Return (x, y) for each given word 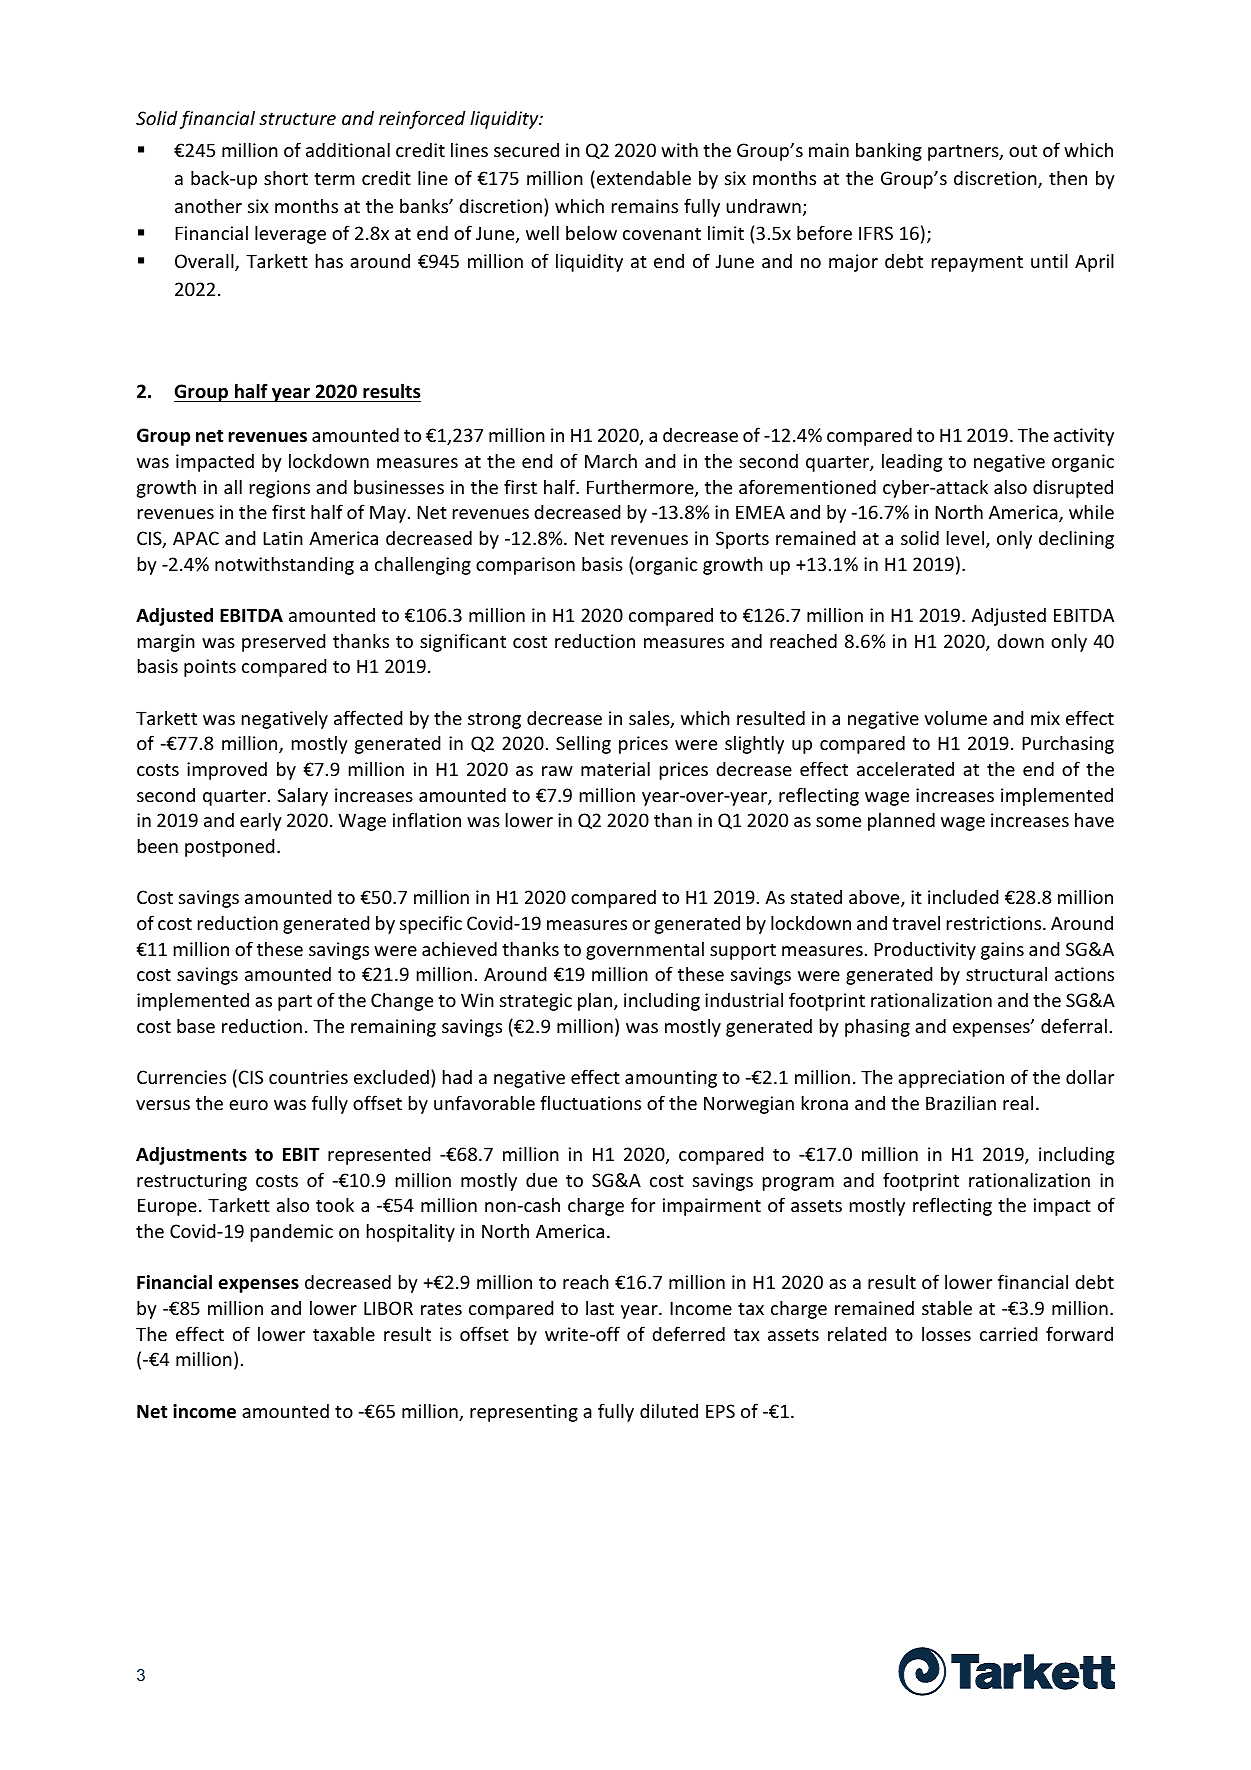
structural (1006, 974)
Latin (283, 538)
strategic (536, 1002)
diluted (669, 1410)
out (1023, 150)
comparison (525, 566)
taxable (344, 1333)
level (965, 537)
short (286, 177)
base (196, 1025)
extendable (644, 177)
